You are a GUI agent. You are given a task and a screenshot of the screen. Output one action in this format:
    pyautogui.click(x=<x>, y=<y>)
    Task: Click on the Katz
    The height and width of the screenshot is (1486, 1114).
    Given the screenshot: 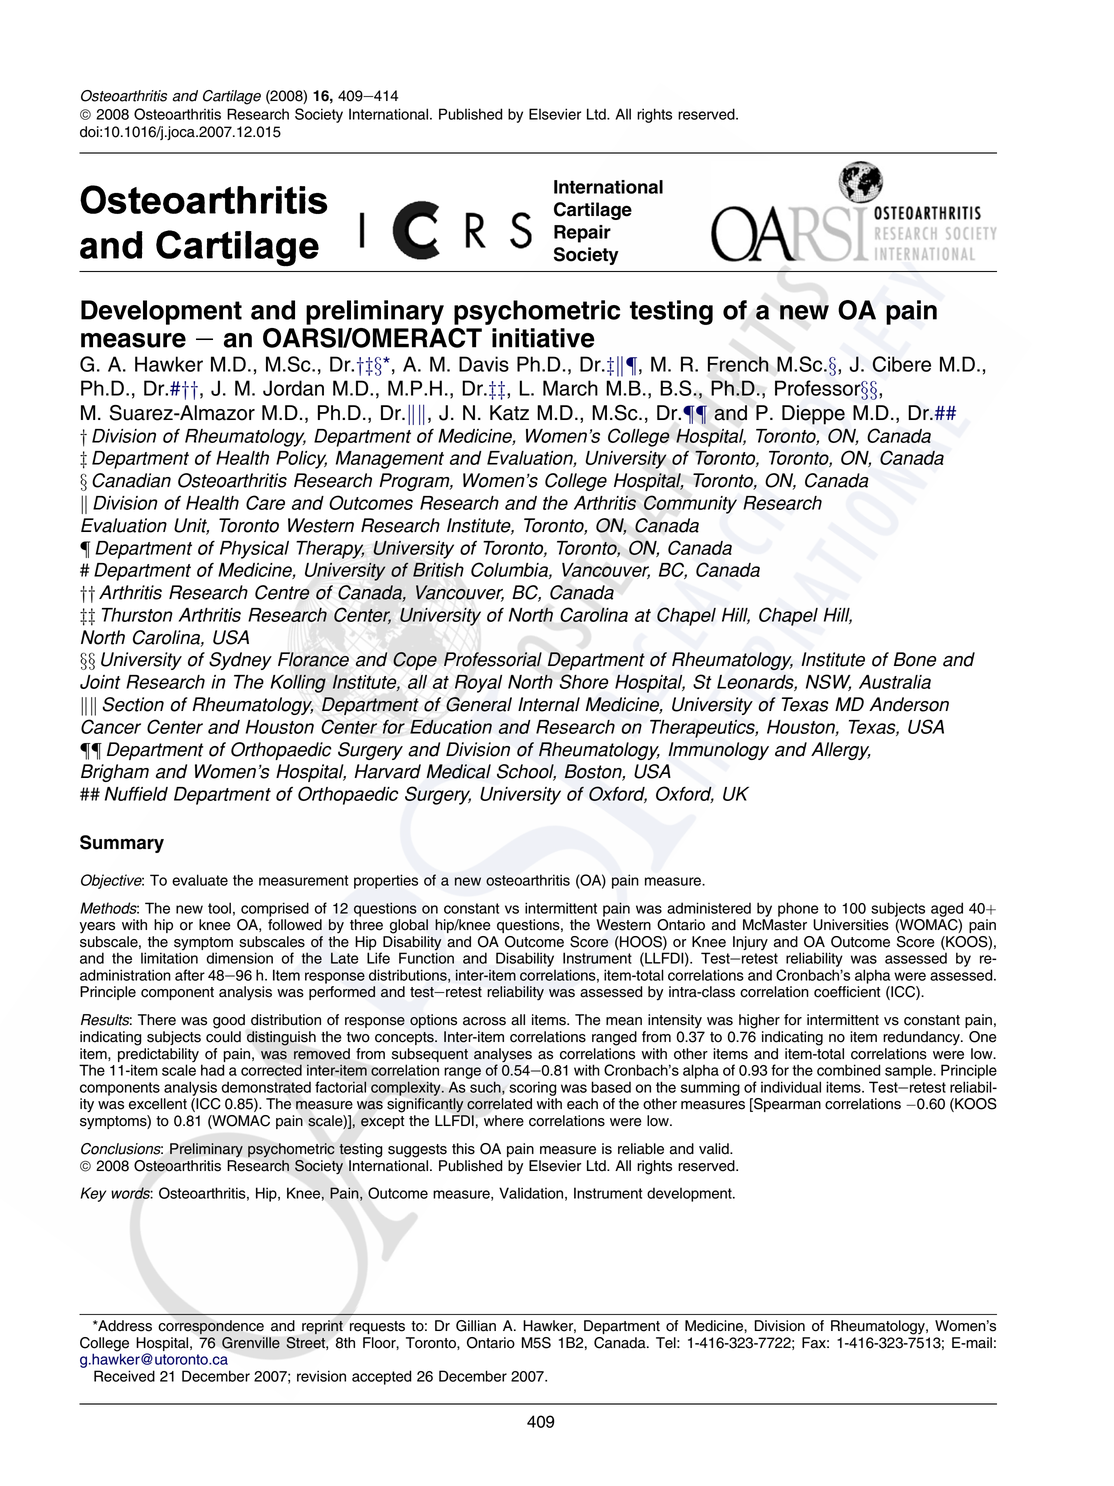 What is the action you would take?
    pyautogui.click(x=509, y=413)
